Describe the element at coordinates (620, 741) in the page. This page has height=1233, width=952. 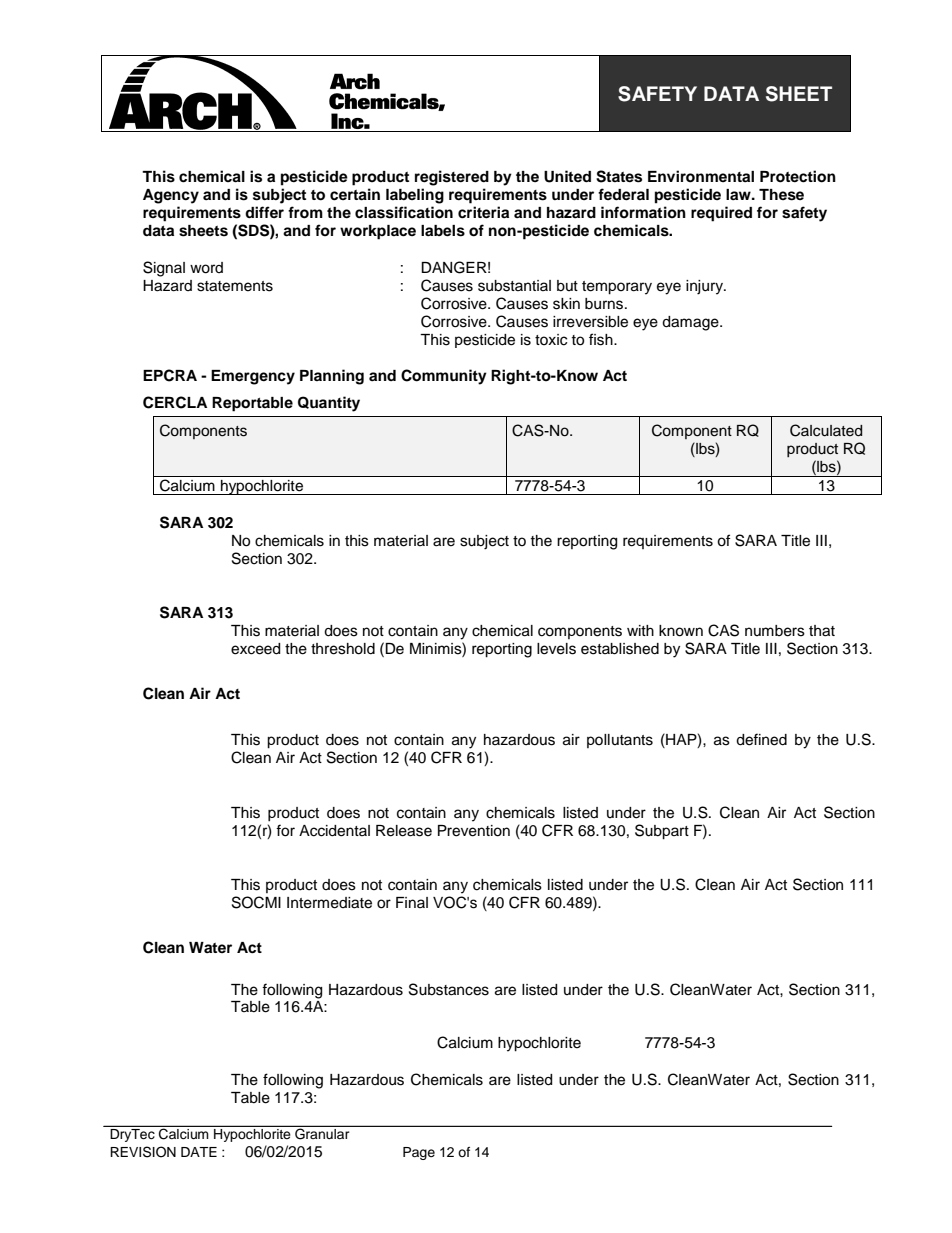
I see `pollutants` at that location.
